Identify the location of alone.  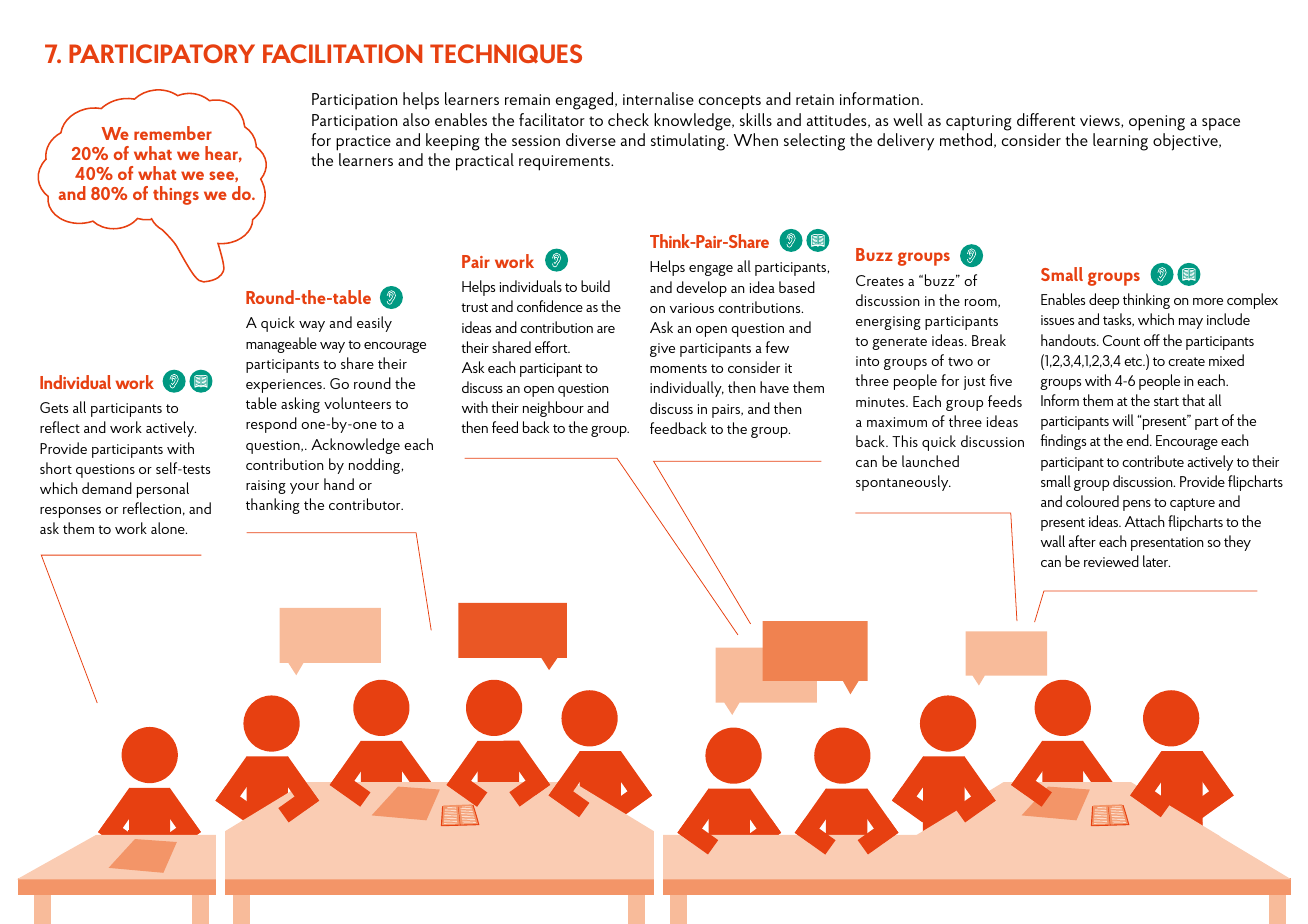
(169, 528).
